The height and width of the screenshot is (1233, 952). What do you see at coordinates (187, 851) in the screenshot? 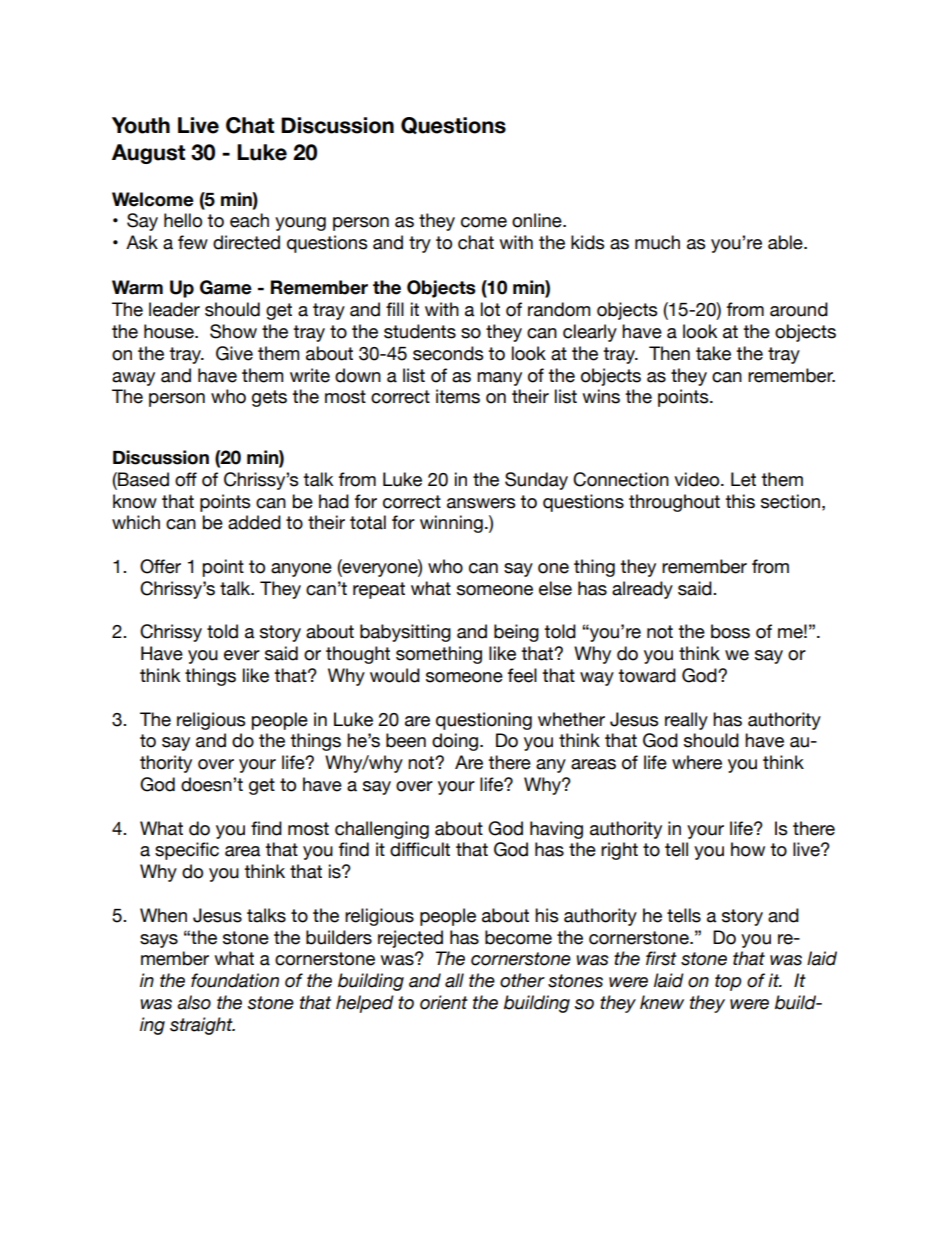
I see `specific` at bounding box center [187, 851].
